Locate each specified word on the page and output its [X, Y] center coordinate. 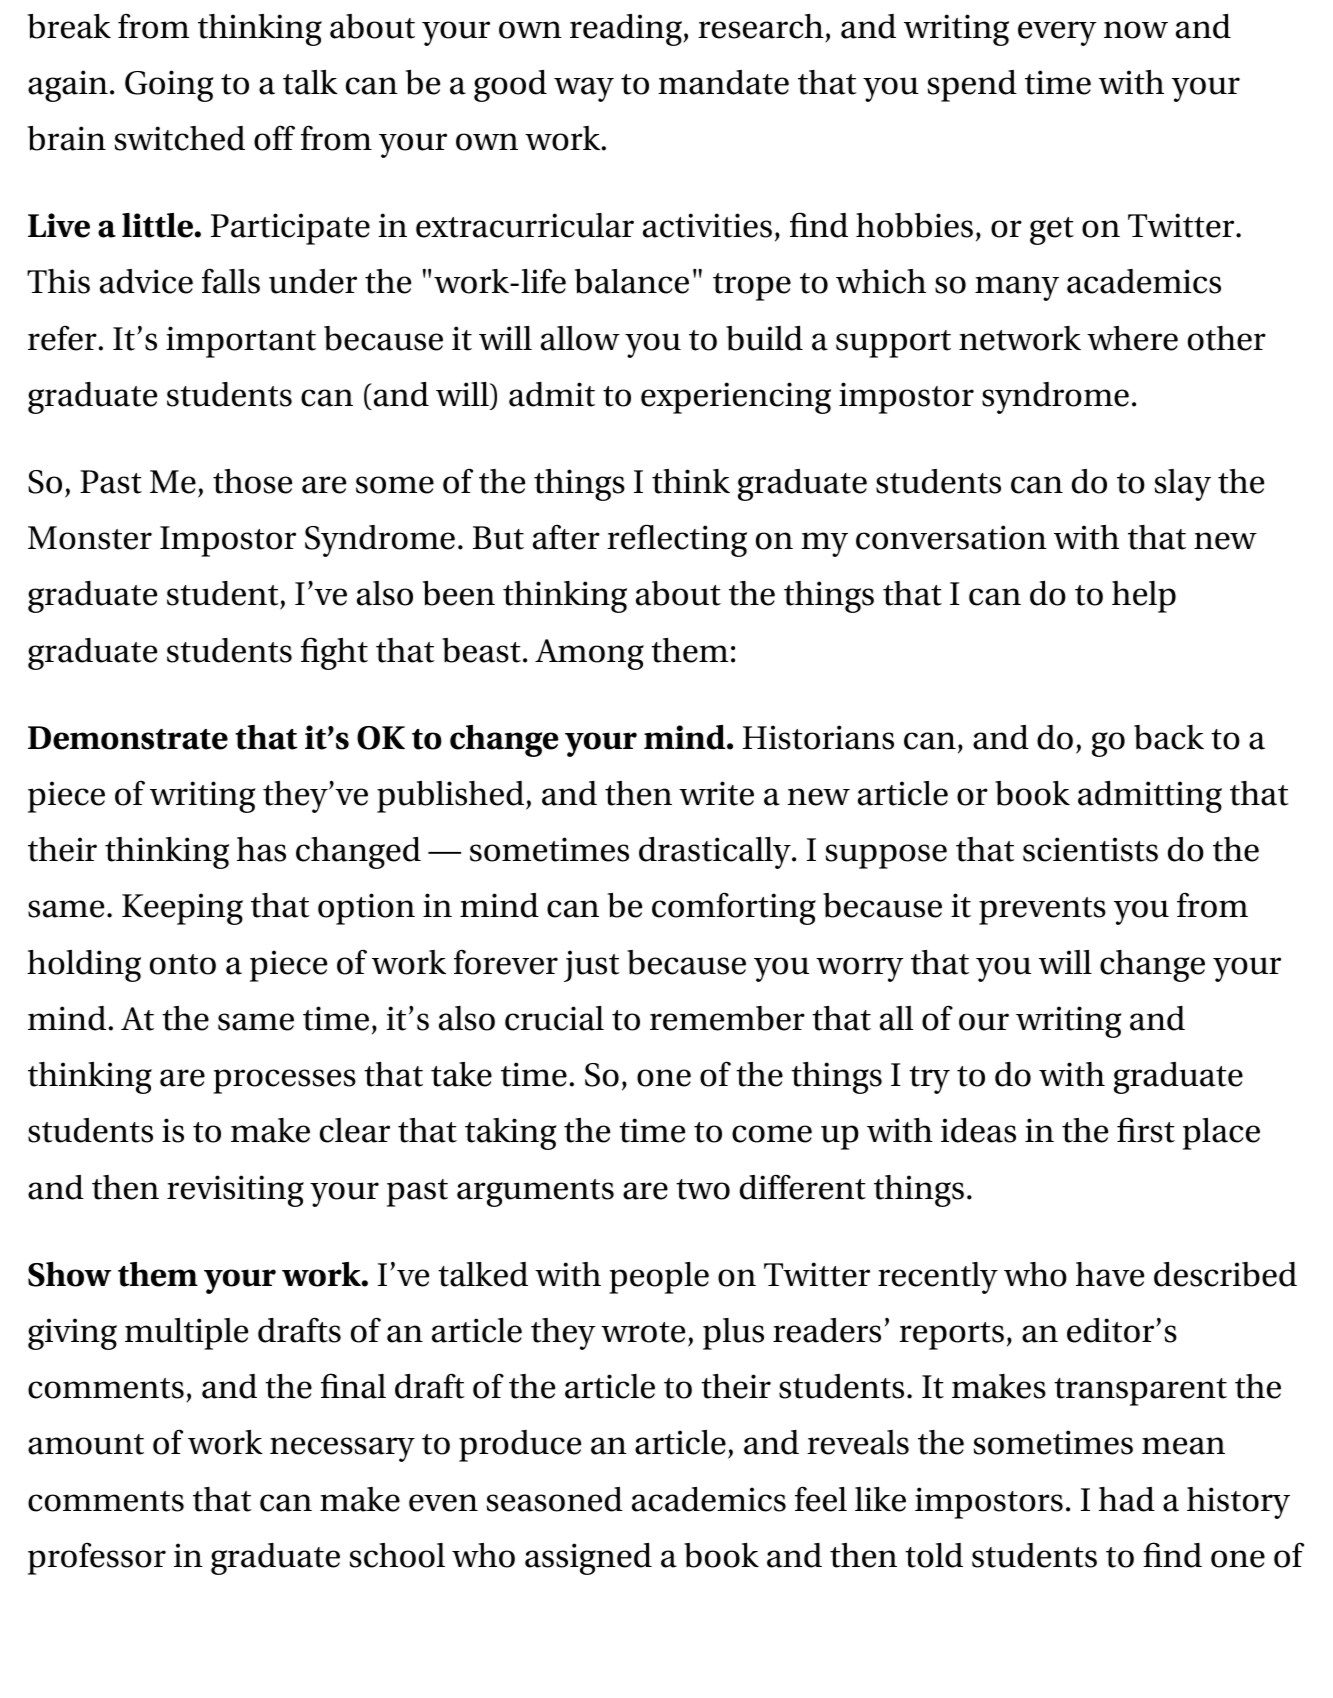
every [1057, 33]
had [1127, 1499]
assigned [588, 1559]
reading [627, 30]
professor [97, 1558]
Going [169, 86]
